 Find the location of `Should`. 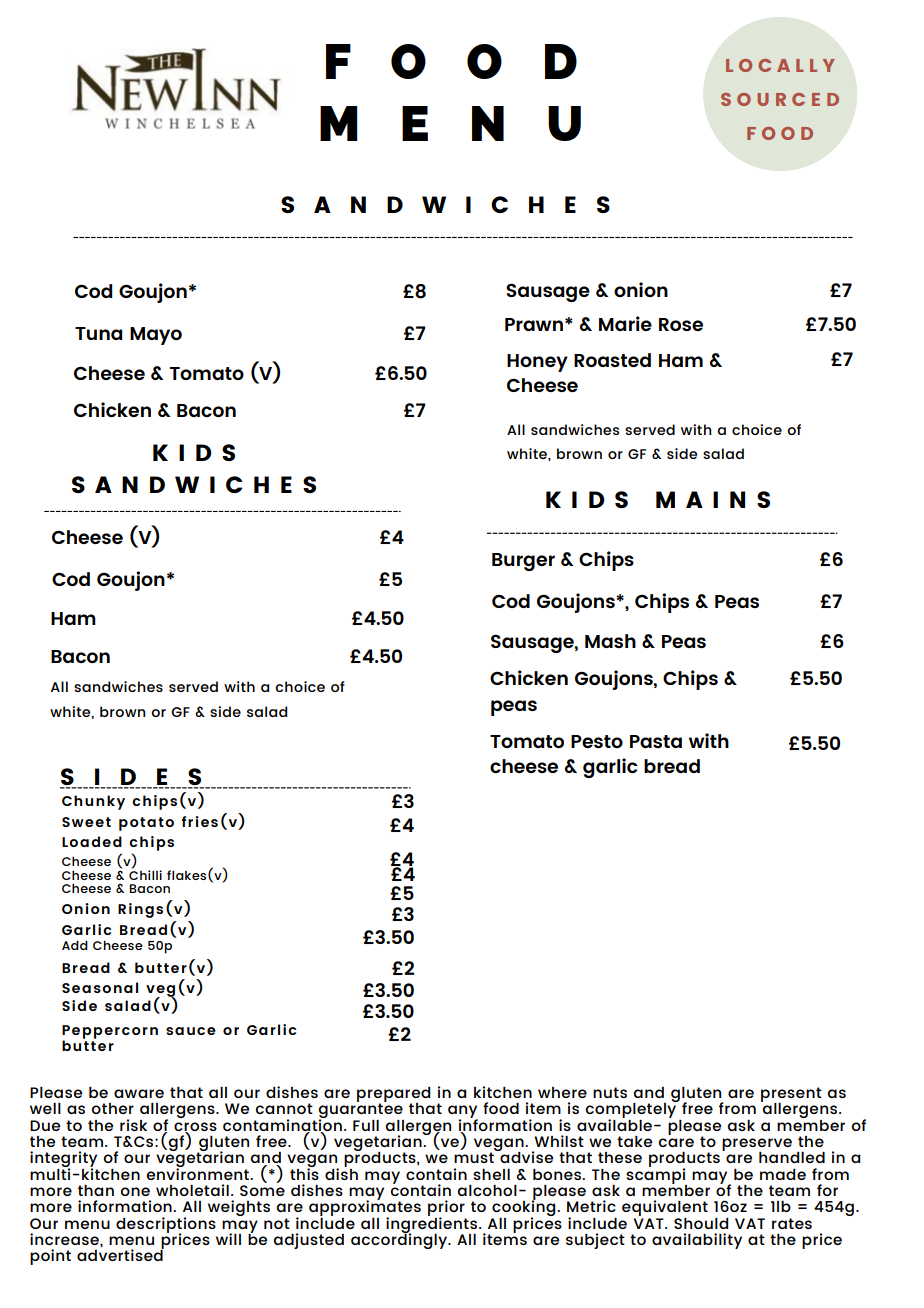

Should is located at coordinates (701, 1223).
